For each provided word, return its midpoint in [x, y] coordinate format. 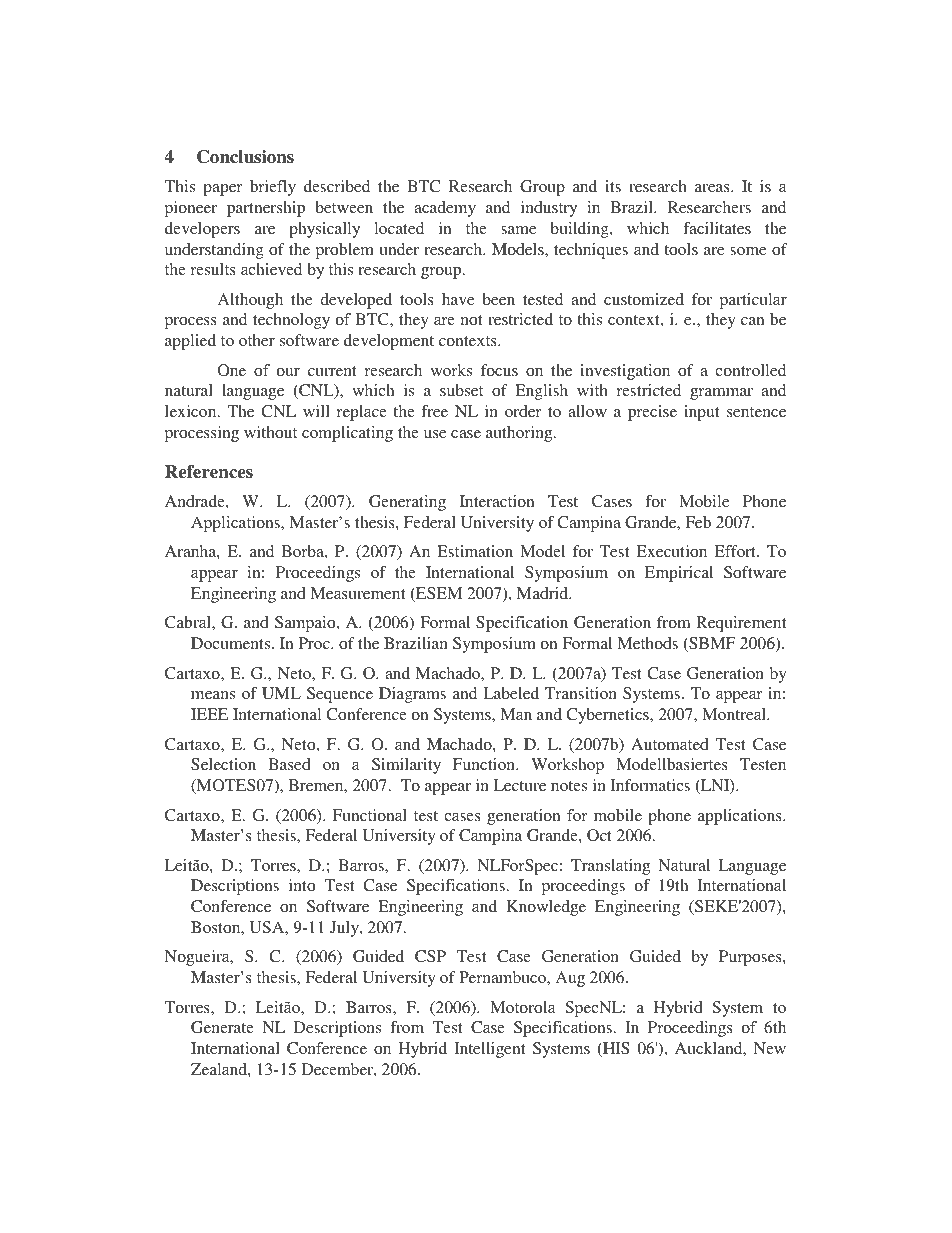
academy [445, 209]
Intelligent [489, 1050]
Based [289, 764]
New [770, 1048]
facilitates [717, 228]
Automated [670, 744]
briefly [273, 188]
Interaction [497, 501]
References [209, 472]
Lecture [520, 785]
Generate [222, 1027]
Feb [698, 522]
